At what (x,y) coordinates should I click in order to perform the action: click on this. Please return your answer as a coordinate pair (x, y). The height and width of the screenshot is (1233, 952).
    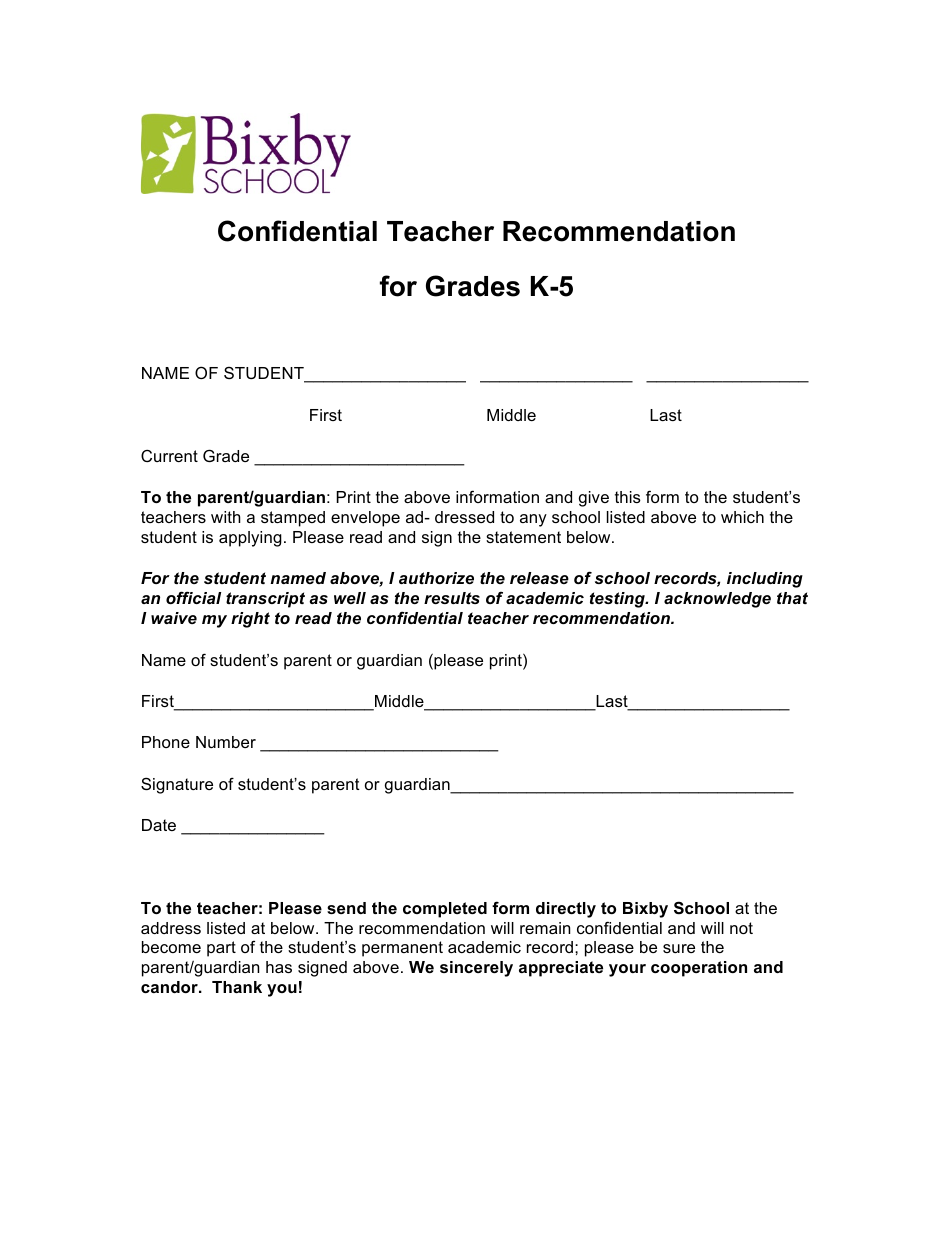
    Looking at the image, I should click on (628, 497).
